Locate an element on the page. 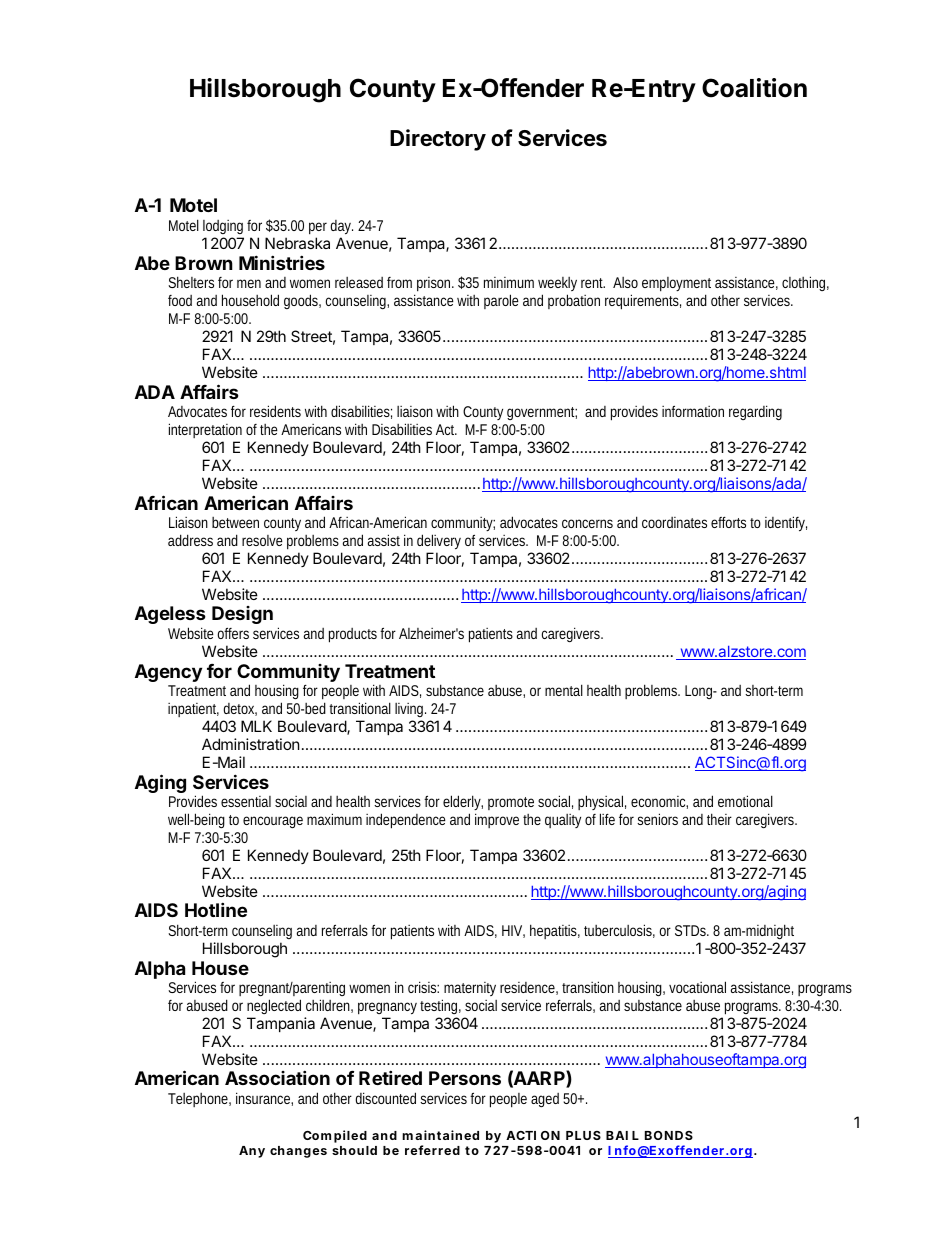  delivery is located at coordinates (439, 542).
